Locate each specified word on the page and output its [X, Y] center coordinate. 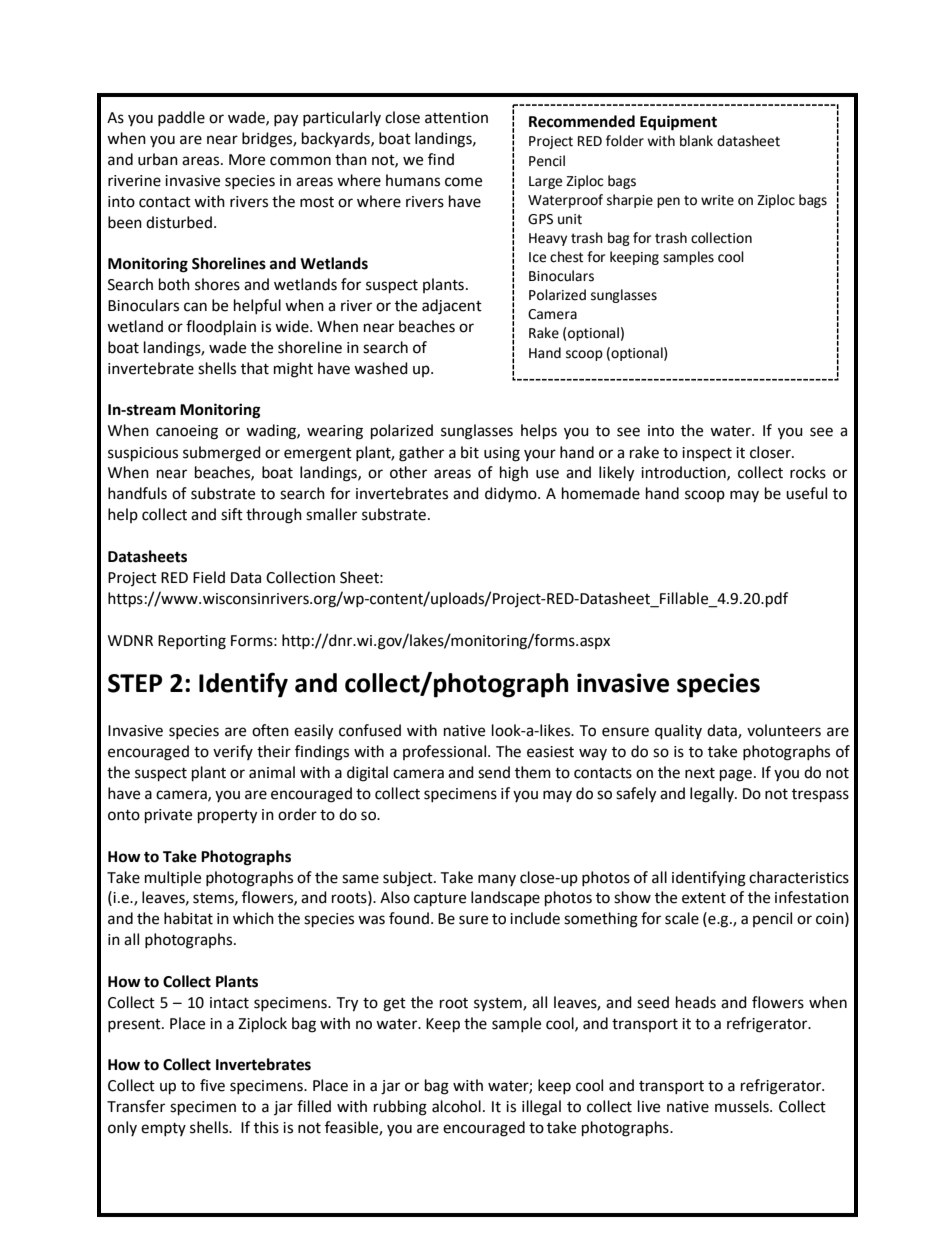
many [497, 880]
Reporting [192, 642]
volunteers [784, 730]
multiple [173, 878]
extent [704, 898]
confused [370, 730]
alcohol [456, 1106]
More [247, 160]
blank [696, 141]
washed [381, 368]
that [255, 368]
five [212, 1085]
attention [456, 118]
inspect [707, 454]
